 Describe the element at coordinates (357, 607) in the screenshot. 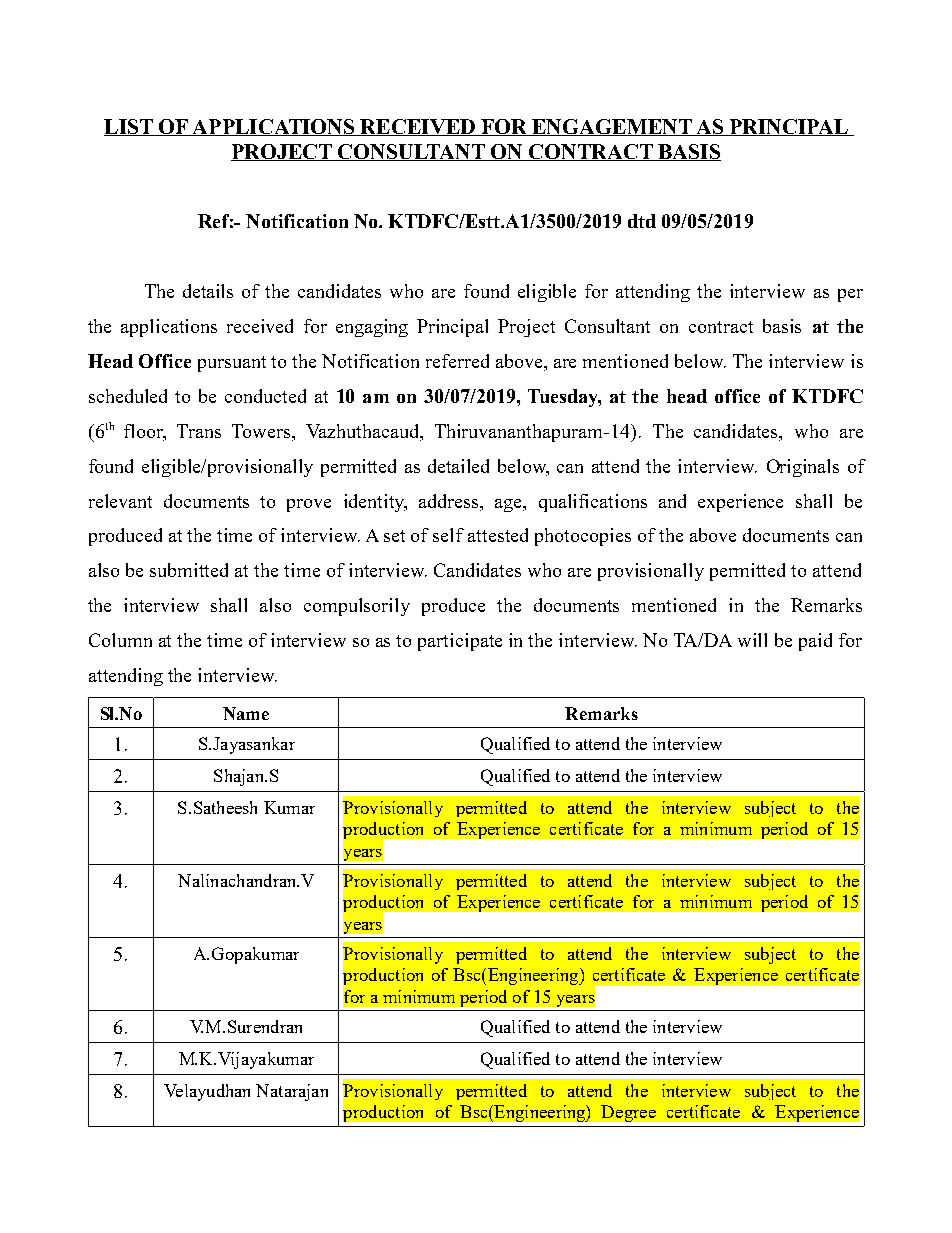

I see `compulsorily` at that location.
